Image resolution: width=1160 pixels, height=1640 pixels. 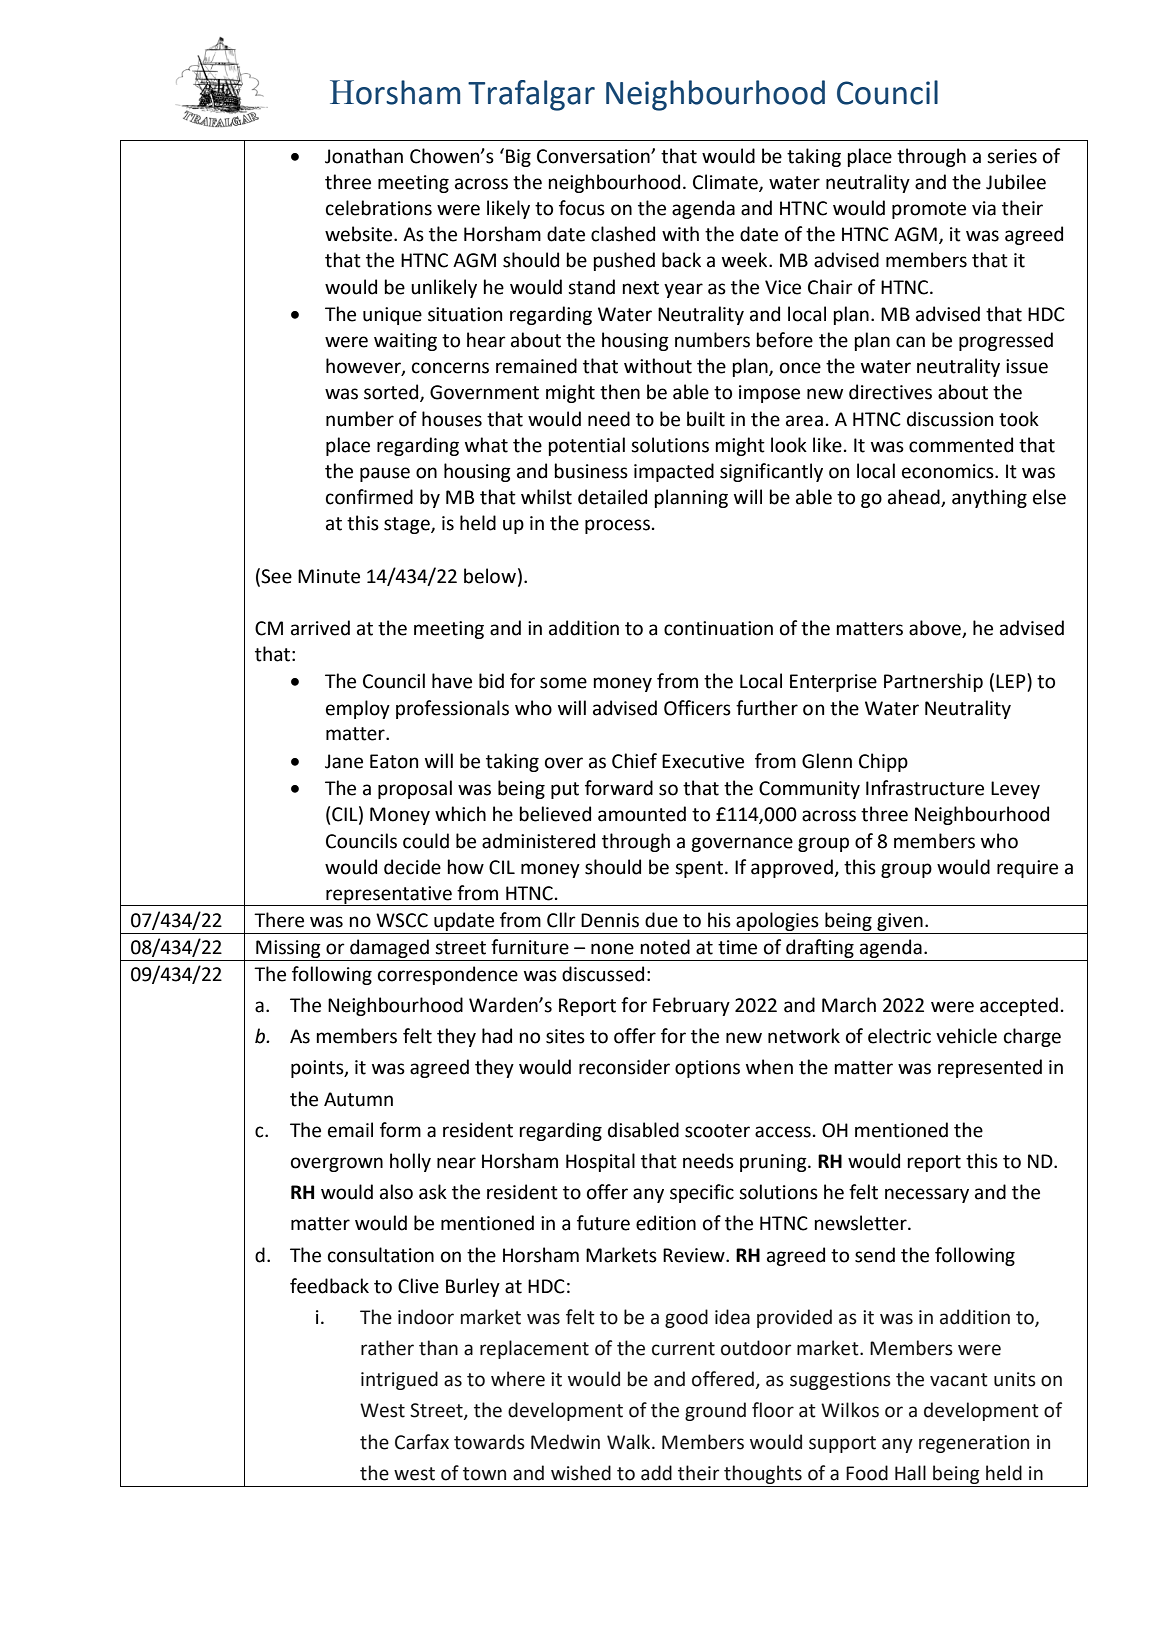 I want to click on Eaton, so click(x=394, y=761).
